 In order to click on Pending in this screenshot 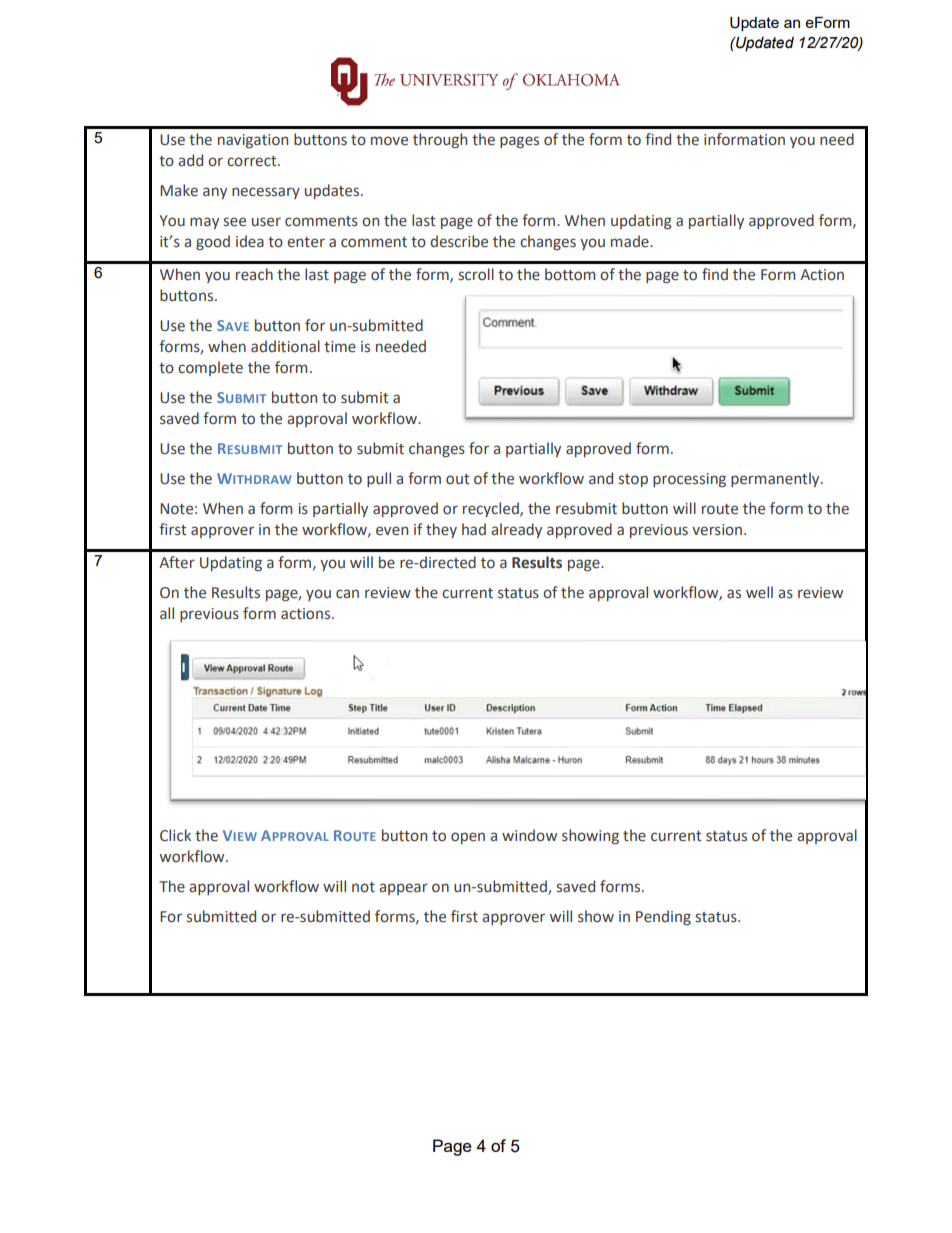, I will do `click(663, 917)`.
